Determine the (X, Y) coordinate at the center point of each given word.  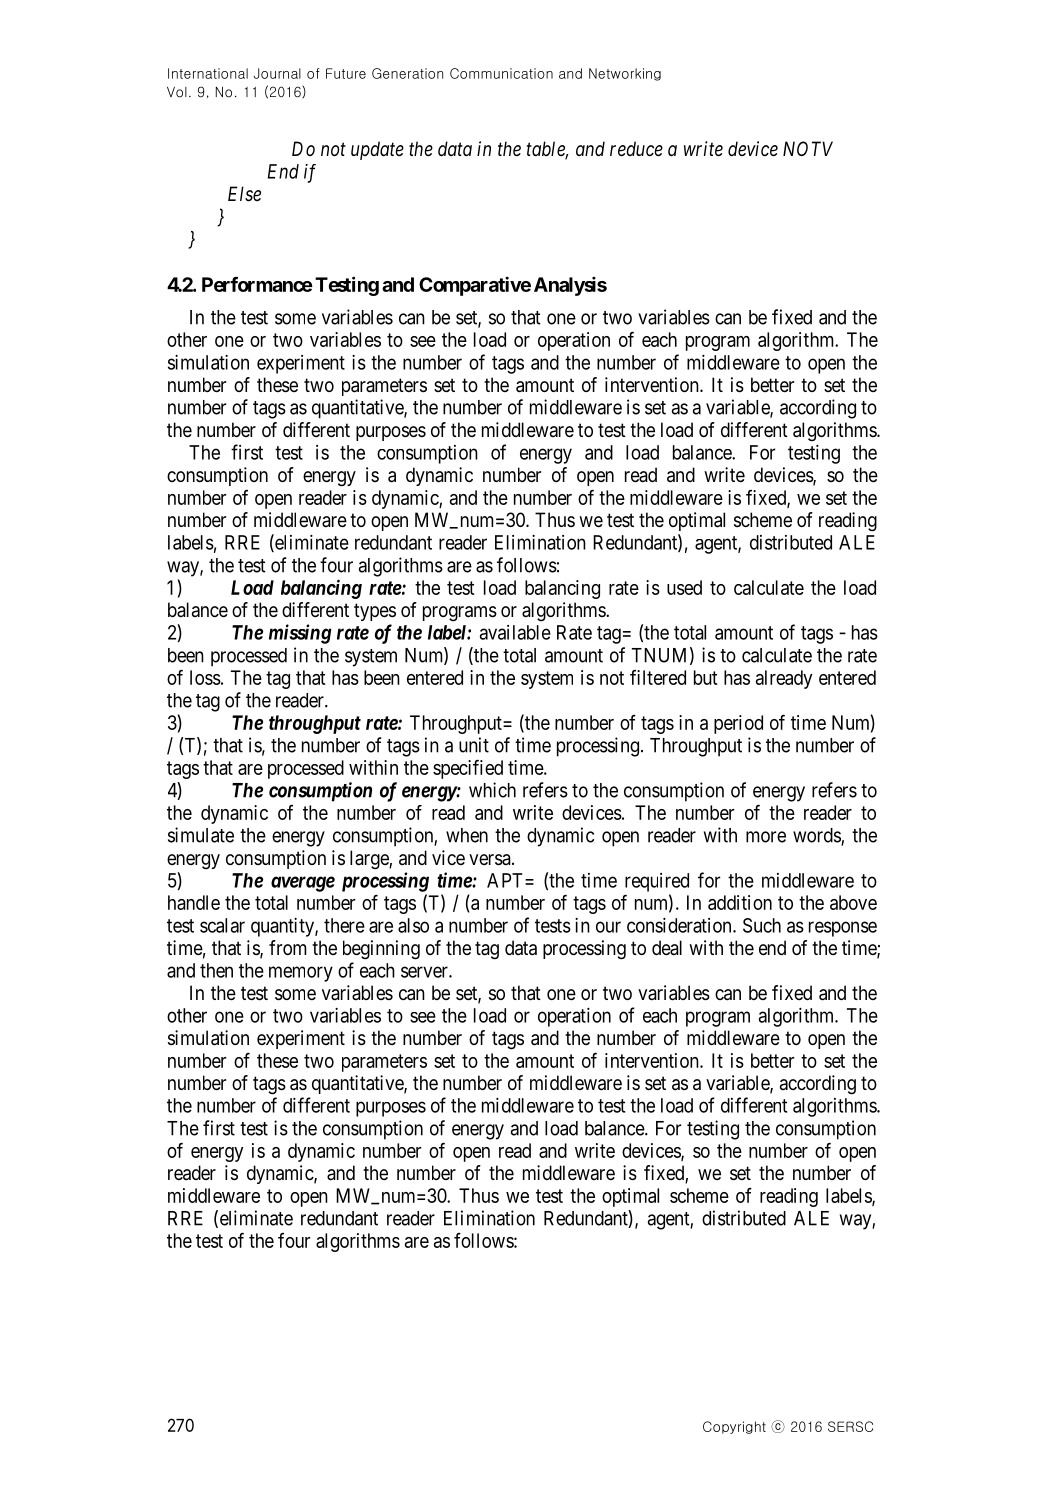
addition (740, 902)
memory (301, 974)
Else (244, 194)
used (684, 587)
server (425, 972)
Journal (277, 73)
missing (300, 634)
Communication (501, 73)
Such (762, 925)
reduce (636, 149)
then (216, 970)
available (515, 632)
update (377, 150)
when (467, 835)
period (738, 724)
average (303, 884)
